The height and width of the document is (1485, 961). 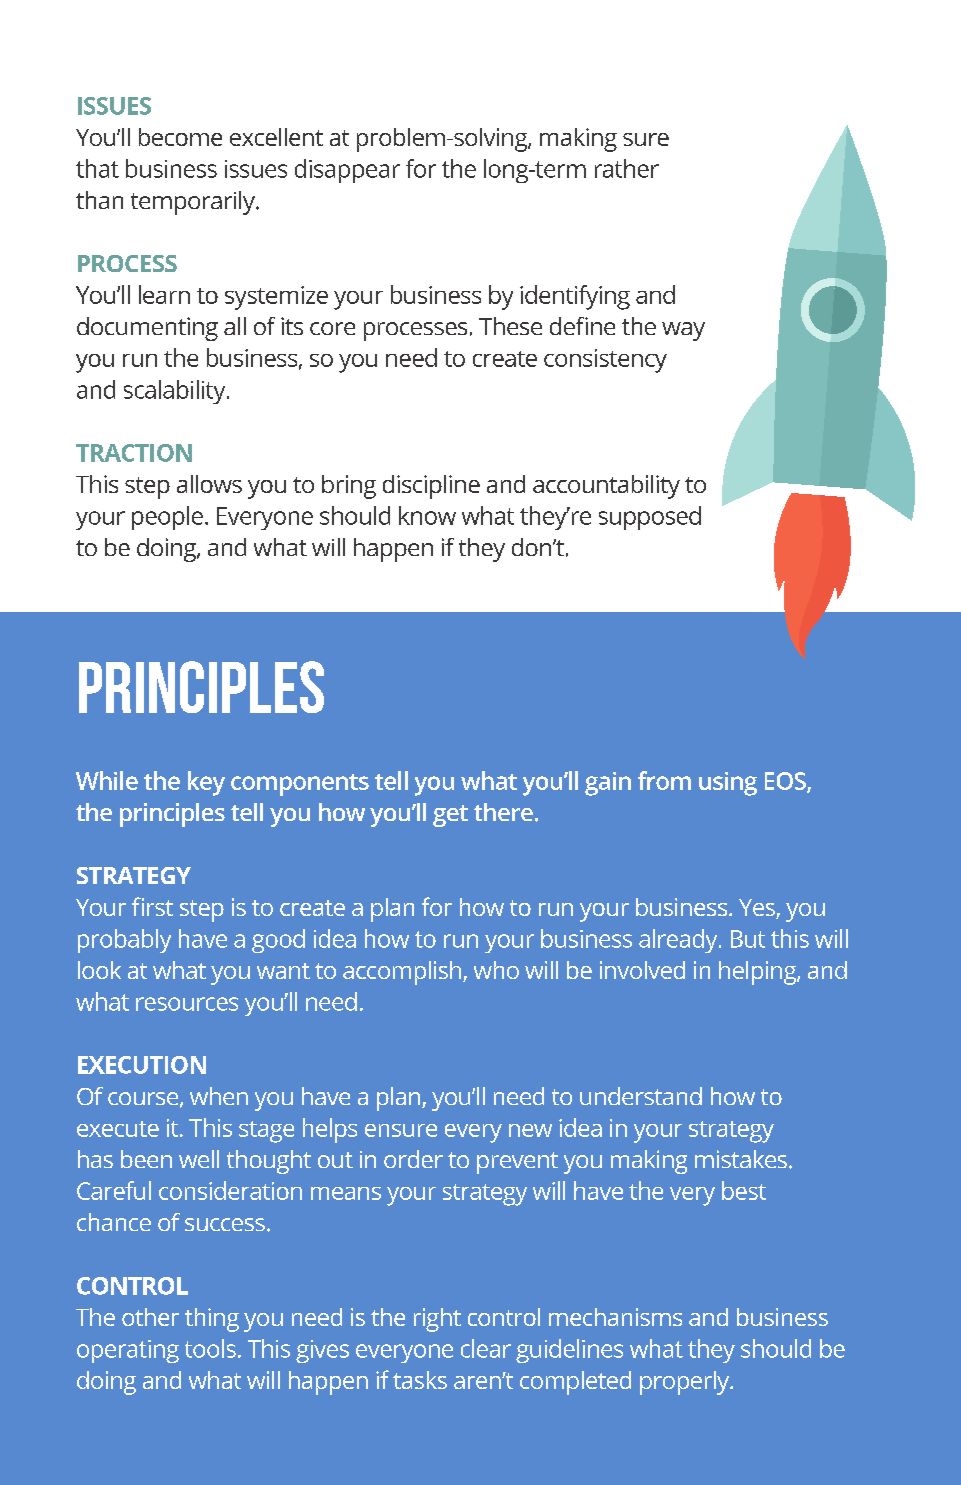 What do you see at coordinates (431, 487) in the document?
I see `discipline` at bounding box center [431, 487].
